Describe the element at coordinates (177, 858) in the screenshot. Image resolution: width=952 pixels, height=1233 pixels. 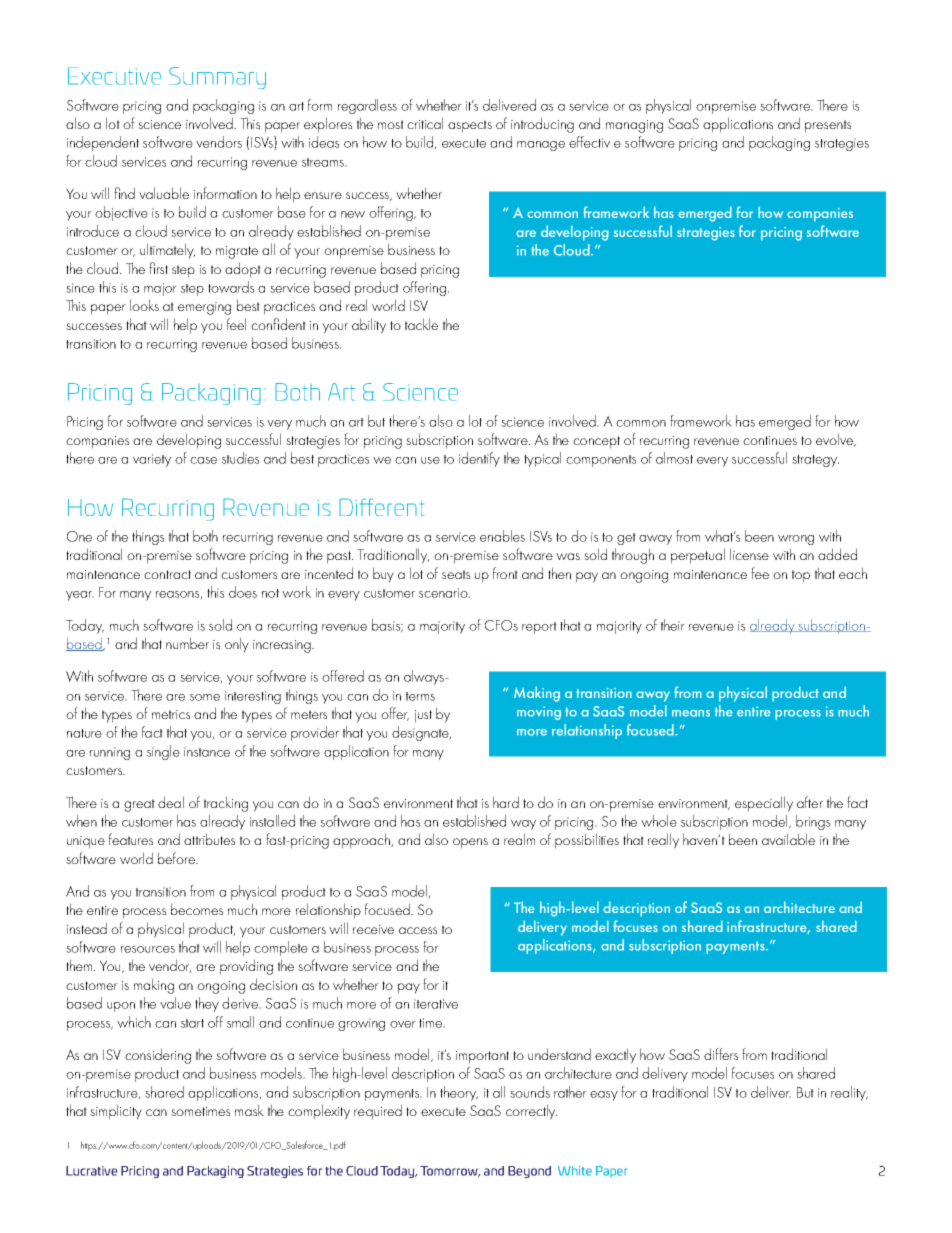
I see `before` at that location.
